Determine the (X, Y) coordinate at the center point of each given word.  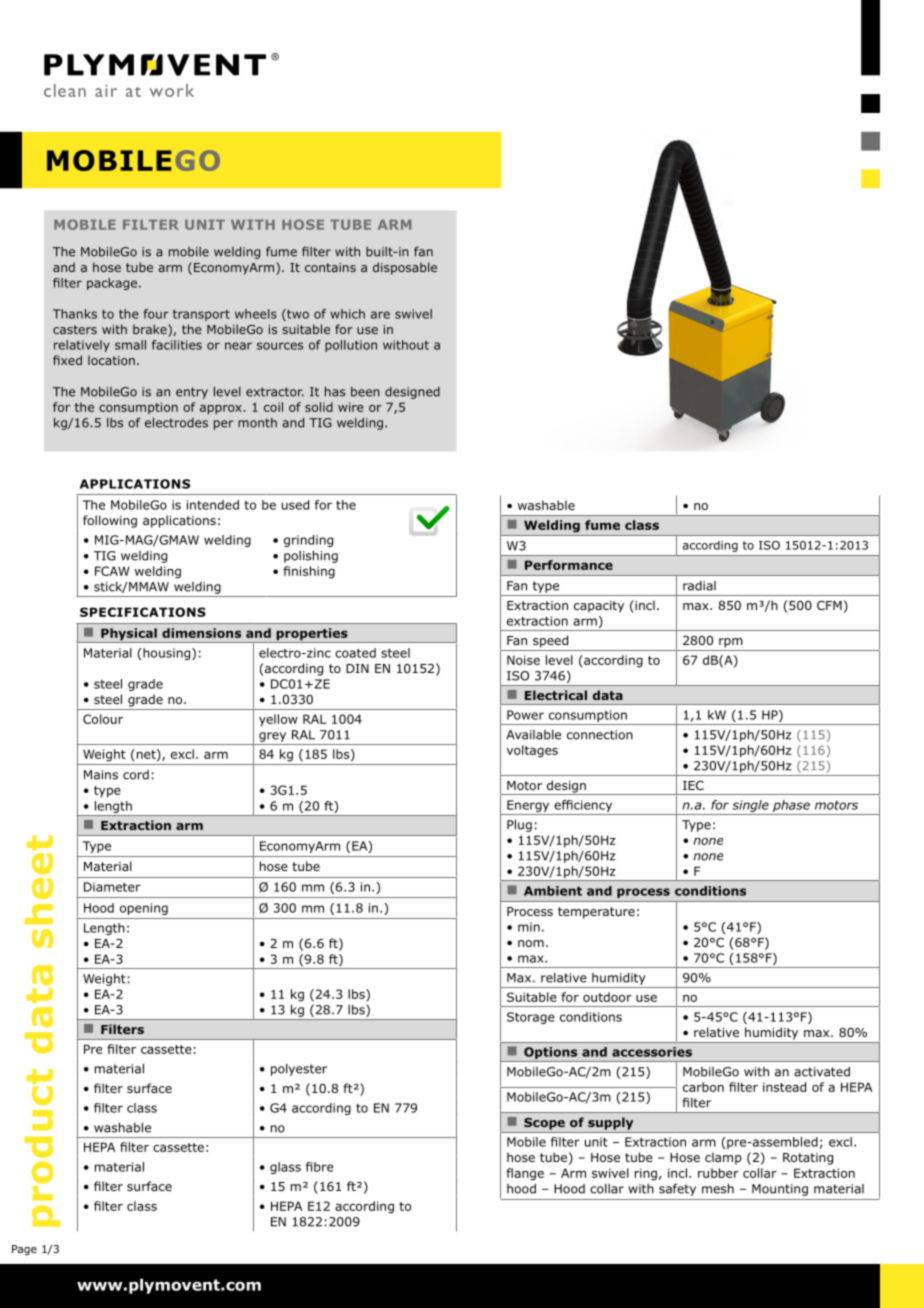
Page (24, 1250)
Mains (101, 775)
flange (525, 1174)
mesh (718, 1189)
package (112, 284)
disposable (405, 268)
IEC (693, 785)
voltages (532, 751)
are (380, 315)
